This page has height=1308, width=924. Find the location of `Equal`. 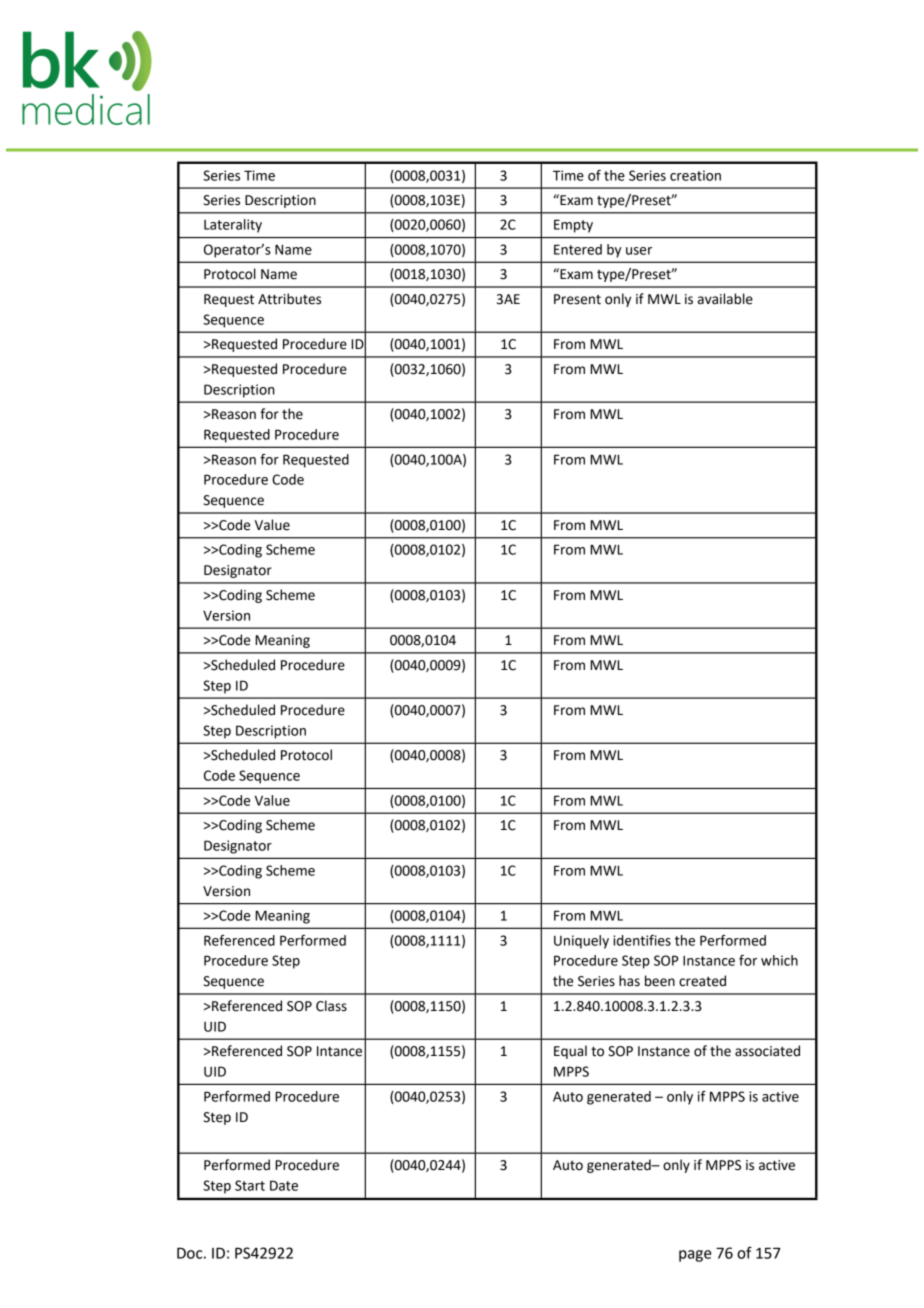

Equal is located at coordinates (570, 1052).
